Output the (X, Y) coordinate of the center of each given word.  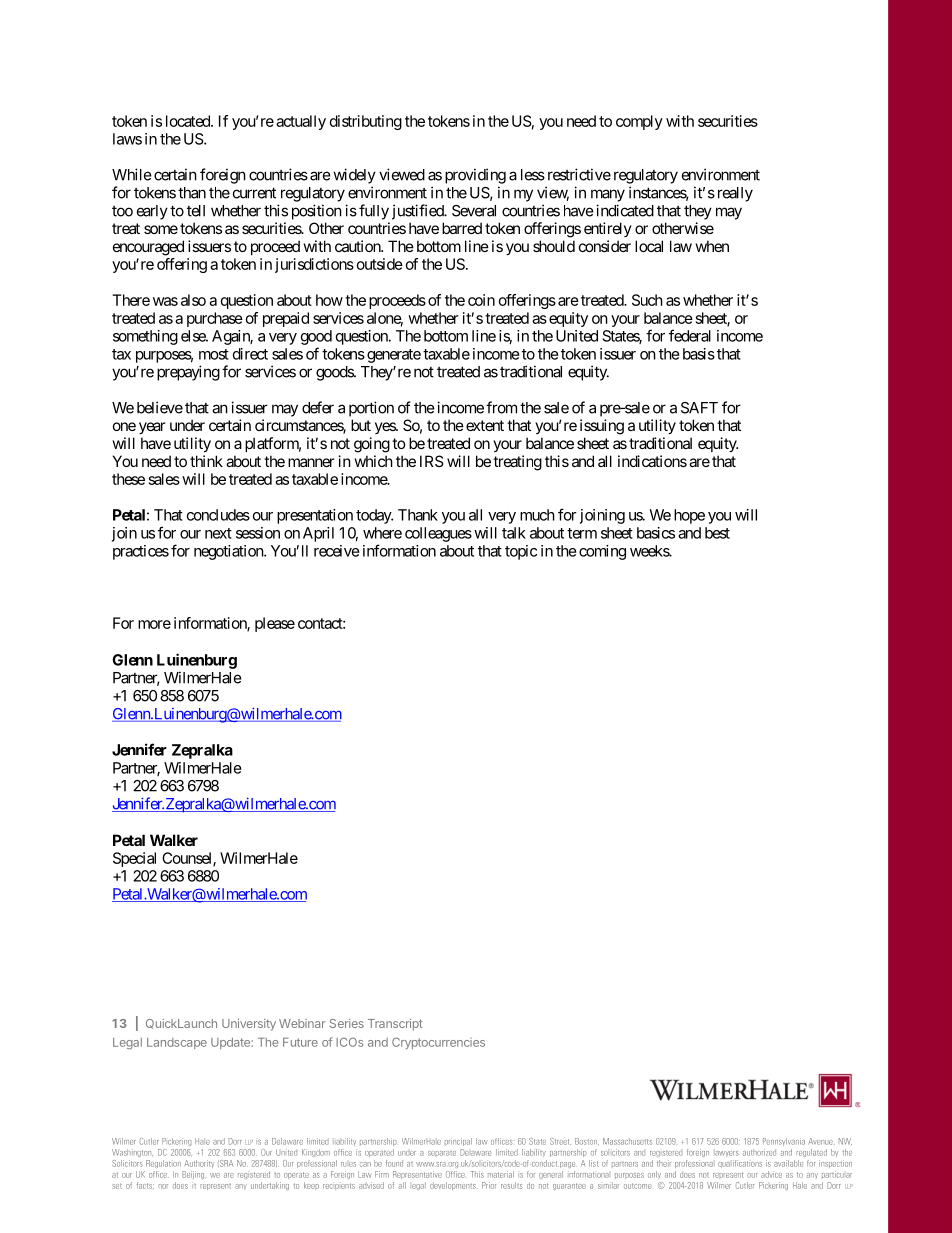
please (275, 624)
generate (394, 356)
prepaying (188, 373)
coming (602, 552)
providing (475, 176)
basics (656, 533)
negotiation (229, 552)
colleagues (438, 534)
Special (134, 859)
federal (690, 335)
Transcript (395, 1025)
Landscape (177, 1043)
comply (639, 122)
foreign (223, 176)
